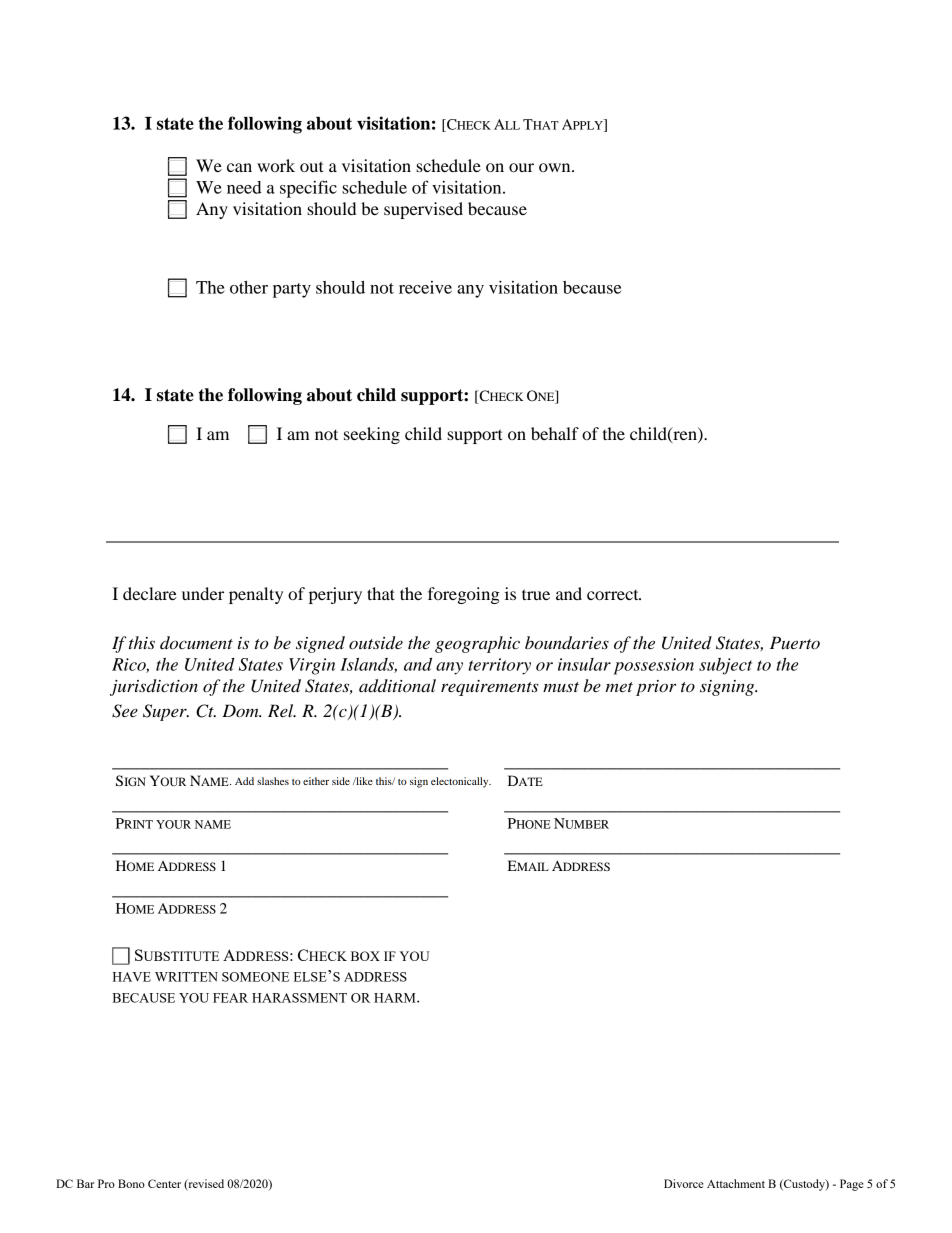 The height and width of the document is (1233, 952). I want to click on need, so click(244, 187).
